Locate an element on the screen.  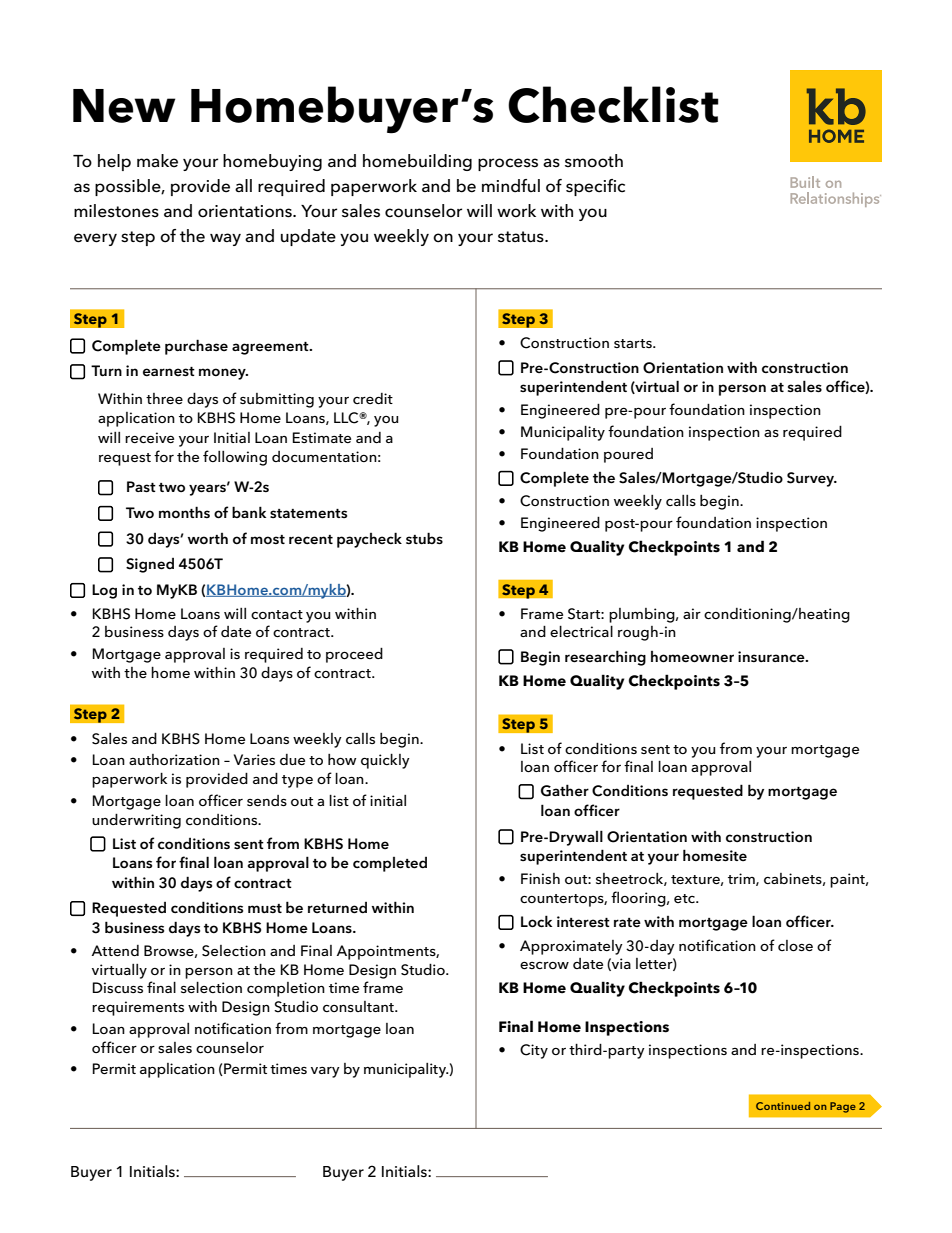
authorization is located at coordinates (174, 759).
